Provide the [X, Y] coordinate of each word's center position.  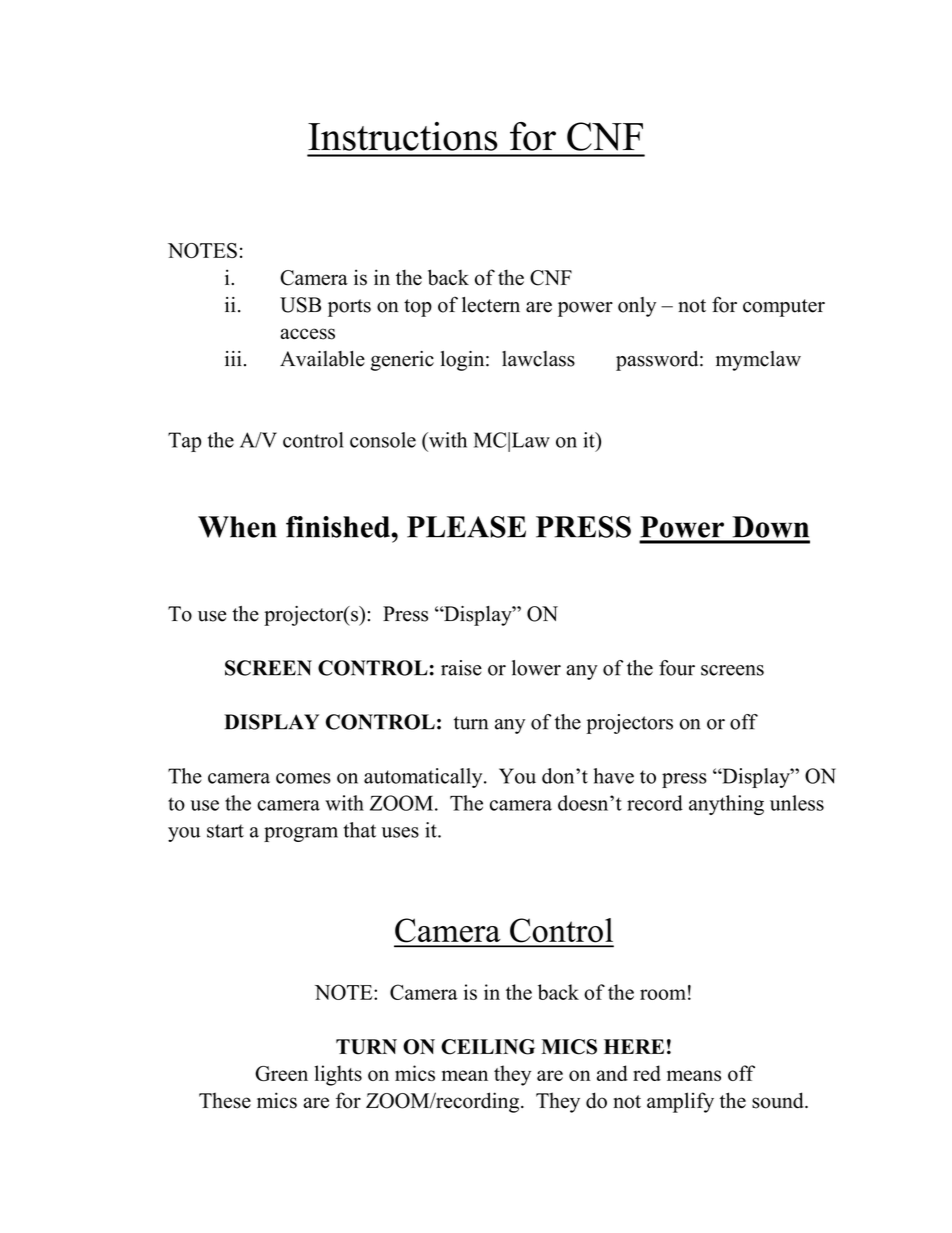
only [637, 307]
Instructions [403, 136]
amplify [680, 1102]
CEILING [488, 1047]
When [237, 527]
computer [784, 308]
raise [461, 668]
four [677, 668]
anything [726, 805]
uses [400, 832]
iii [233, 358]
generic [402, 361]
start [225, 831]
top [418, 308]
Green [281, 1073]
